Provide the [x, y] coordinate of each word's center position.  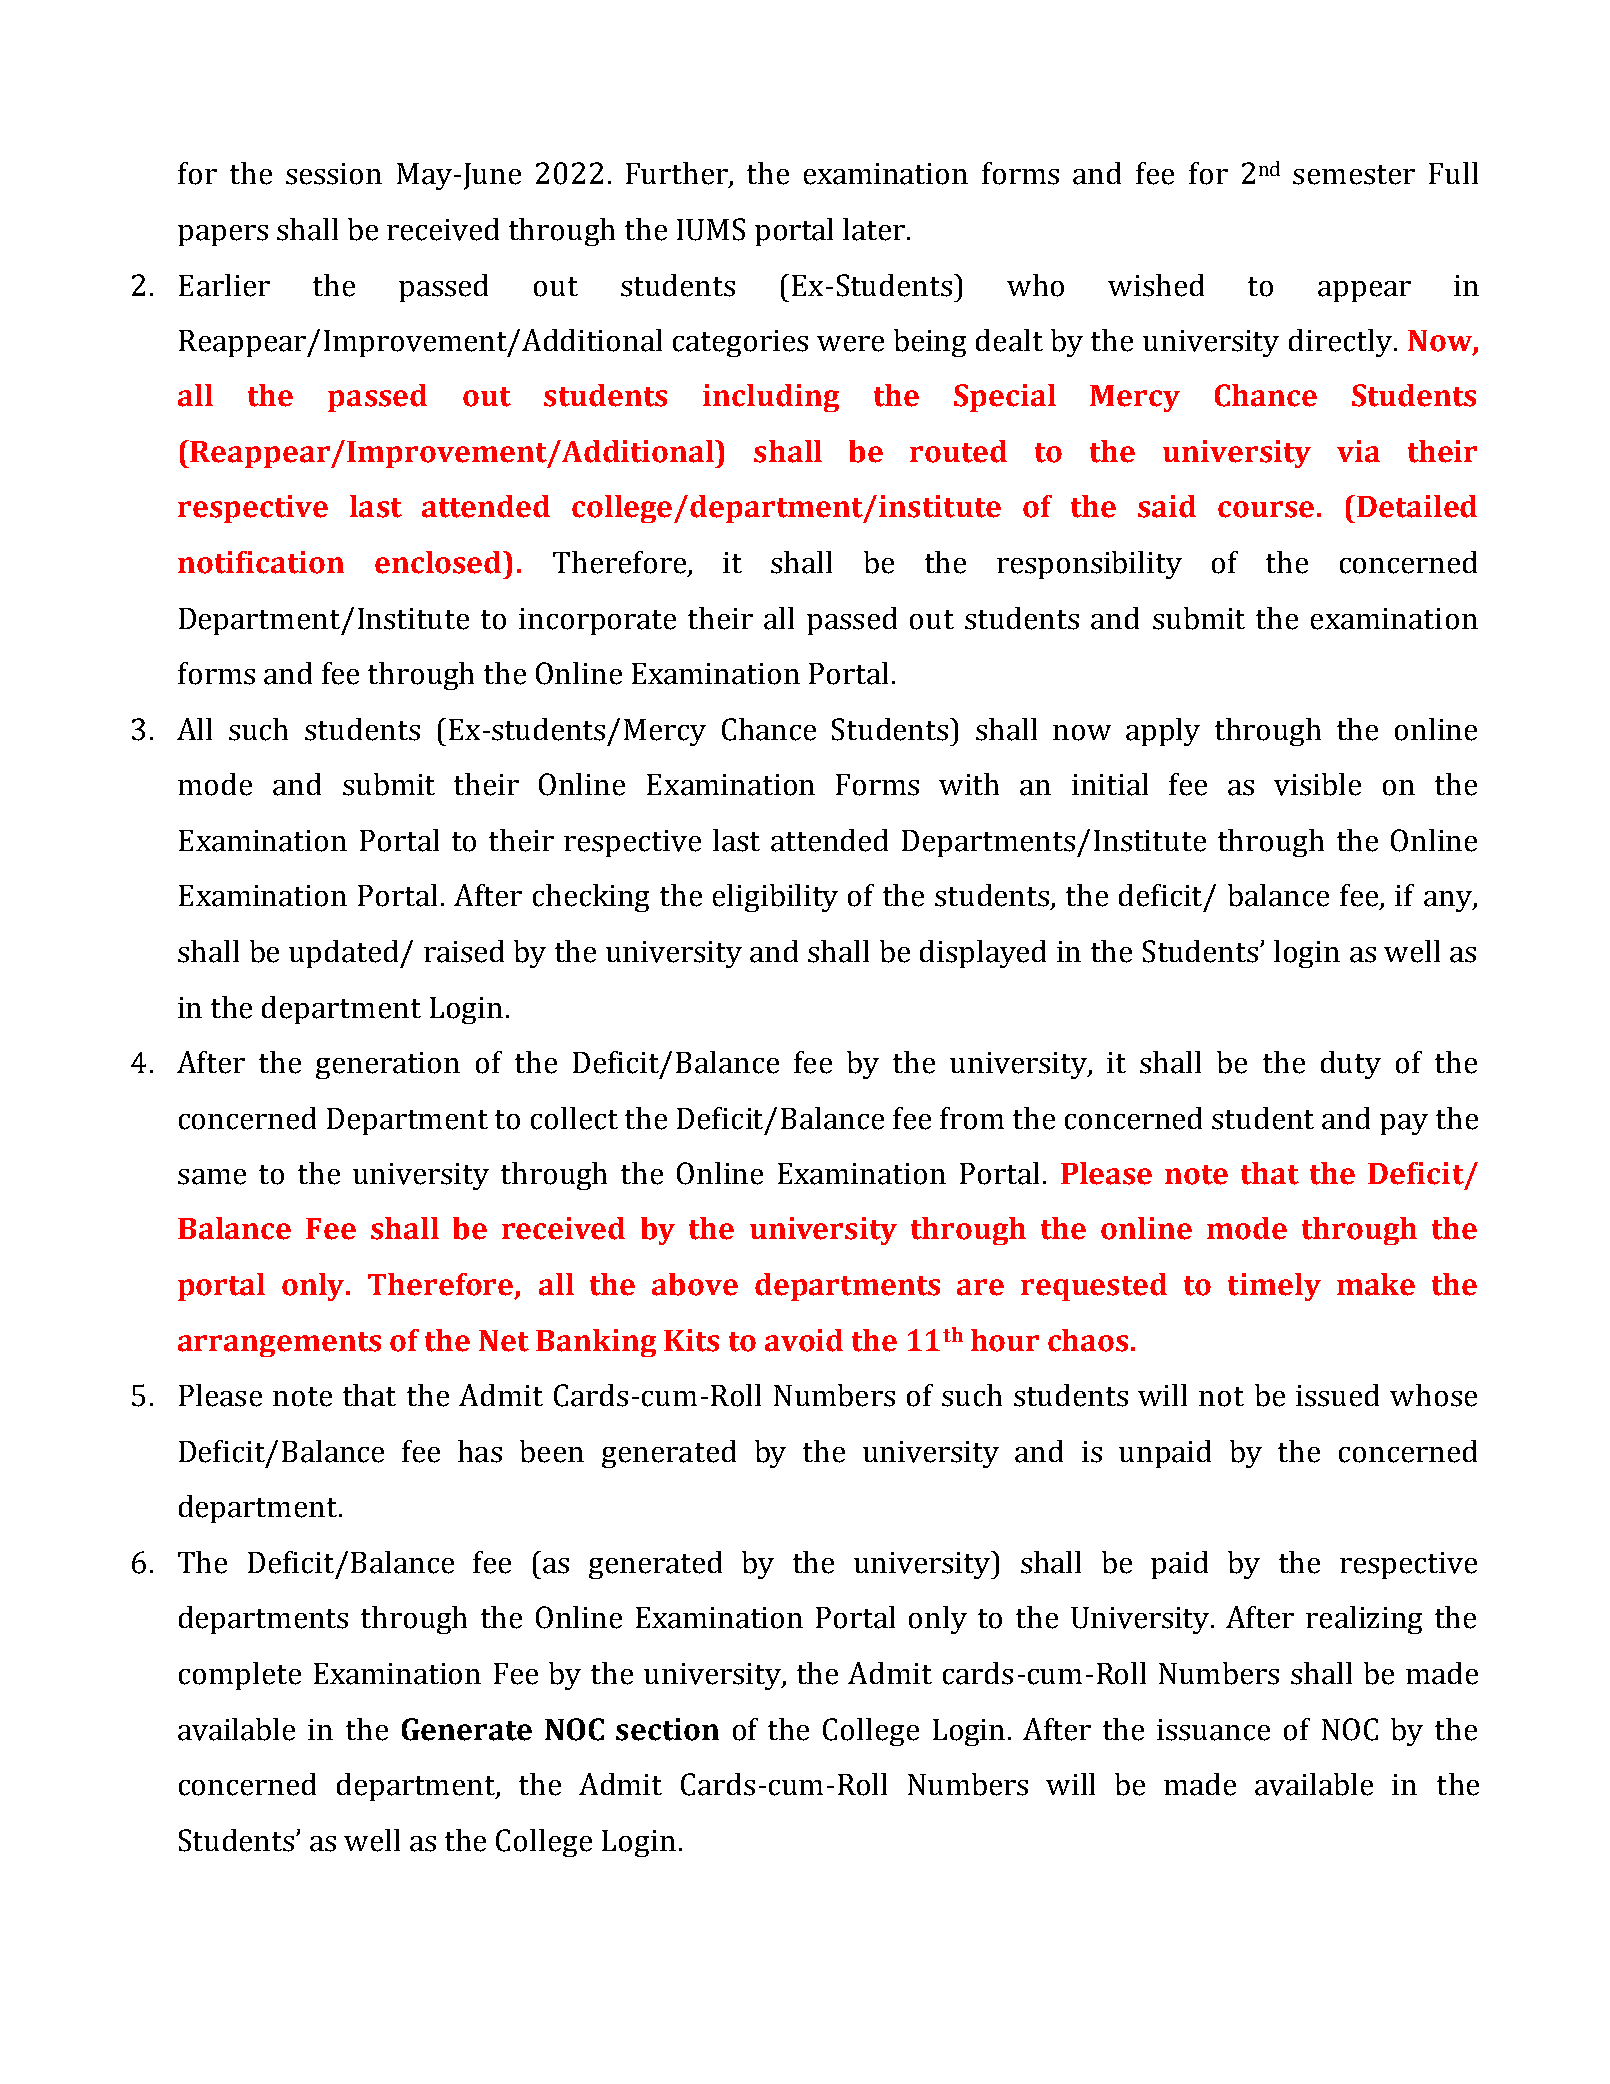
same [212, 1177]
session [334, 174]
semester [1354, 175]
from [972, 1118]
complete [240, 1676]
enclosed [439, 562]
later [874, 229]
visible [1317, 784]
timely [1274, 1287]
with [969, 784]
